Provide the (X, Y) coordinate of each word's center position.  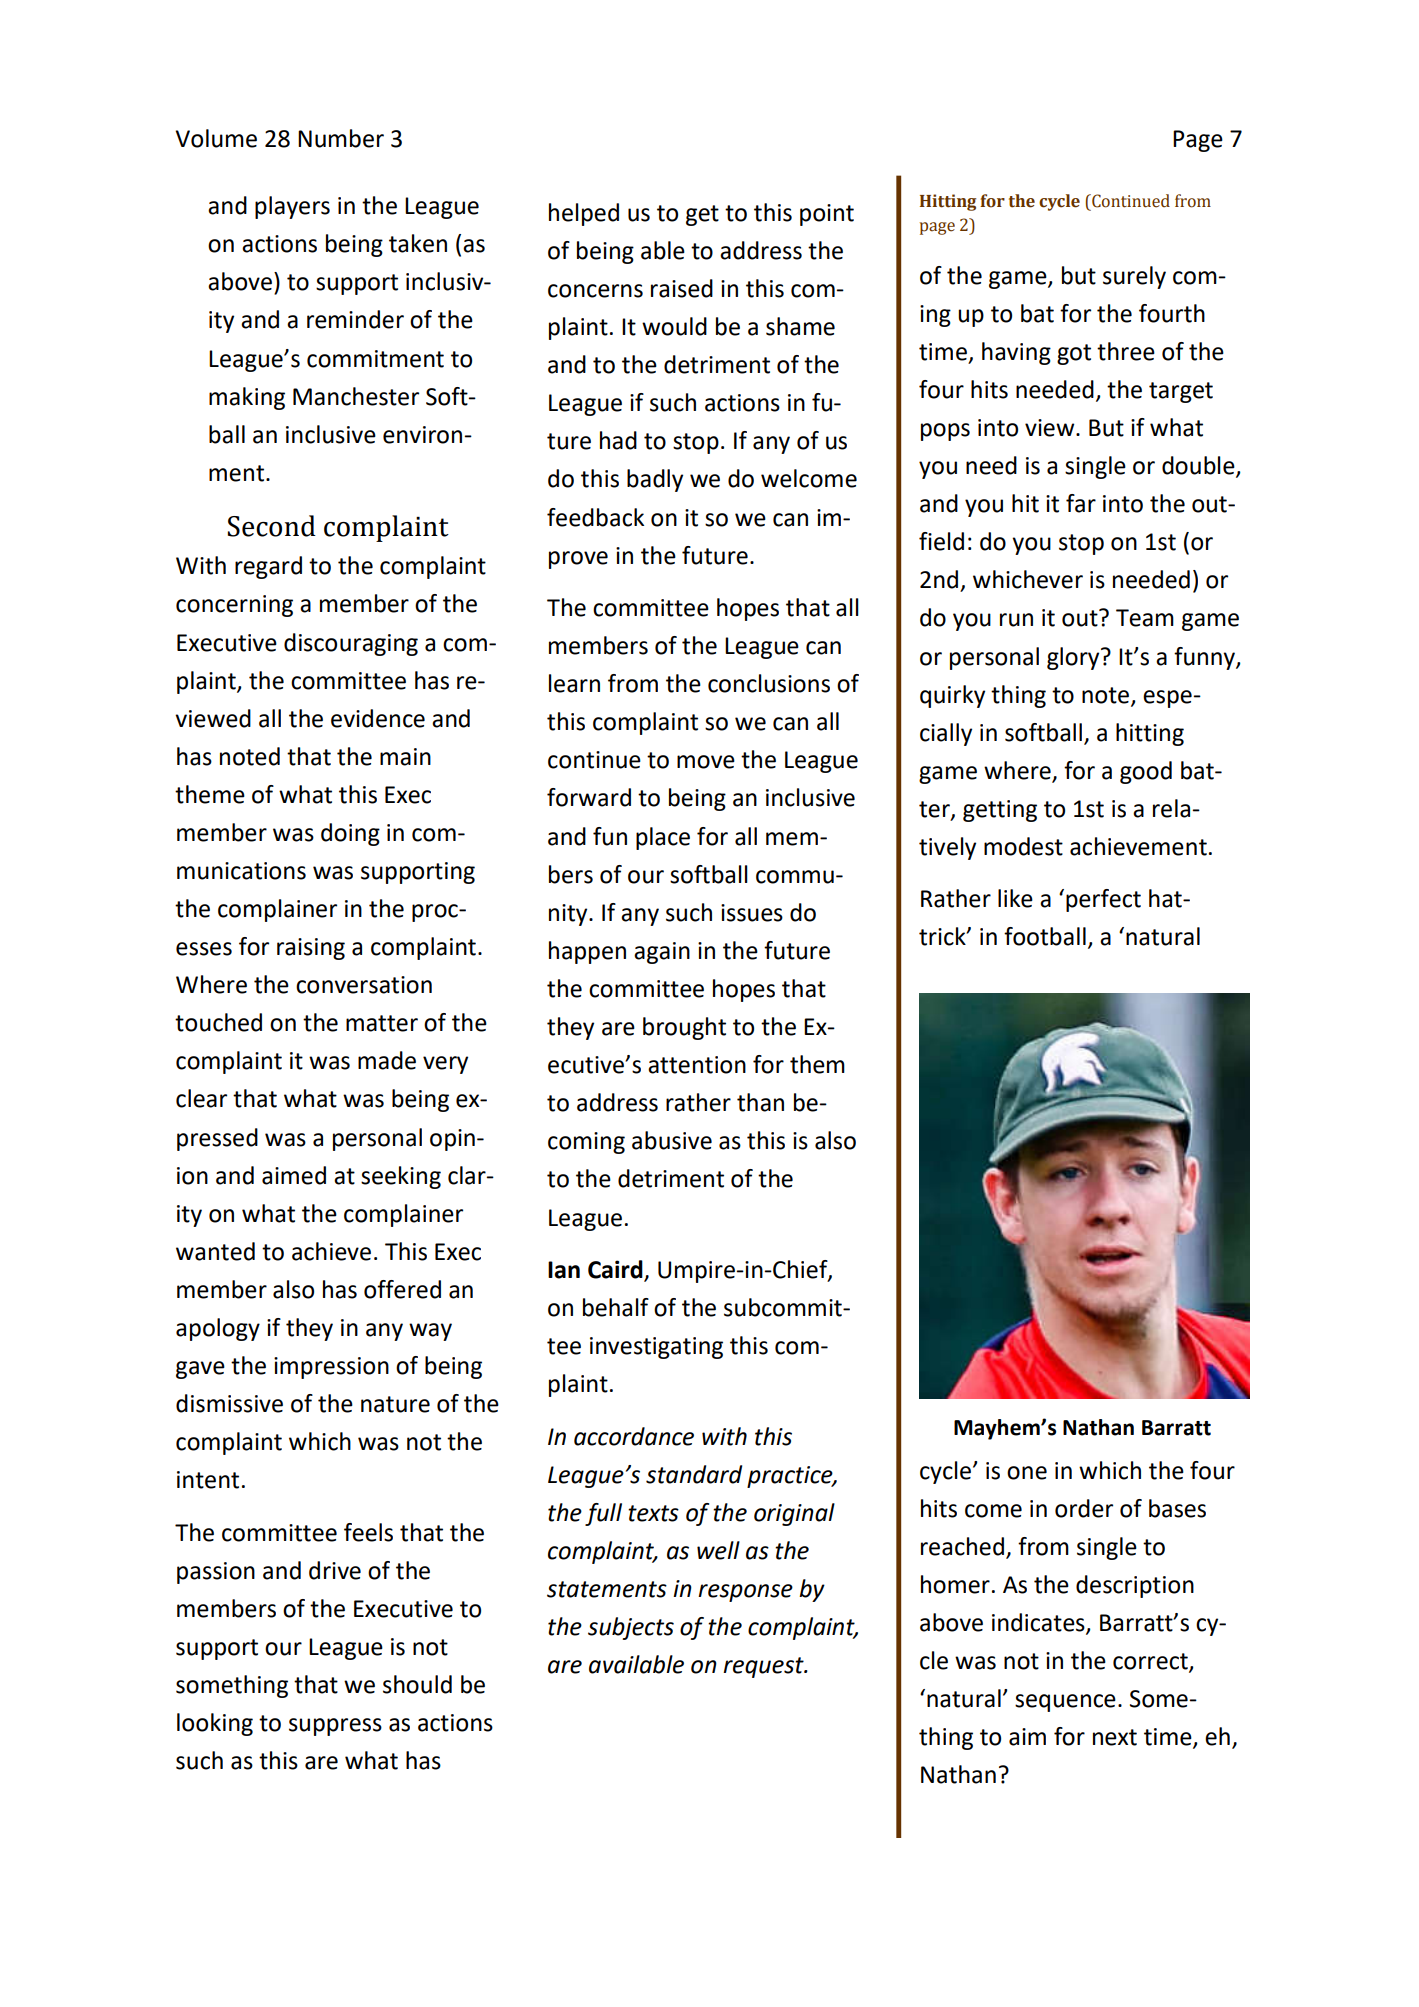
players (292, 207)
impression (331, 1368)
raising (311, 949)
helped (584, 214)
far (1081, 503)
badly (655, 480)
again (662, 953)
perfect (1103, 900)
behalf (616, 1307)
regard (268, 567)
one (1027, 1473)
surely (1134, 277)
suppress (335, 1727)
